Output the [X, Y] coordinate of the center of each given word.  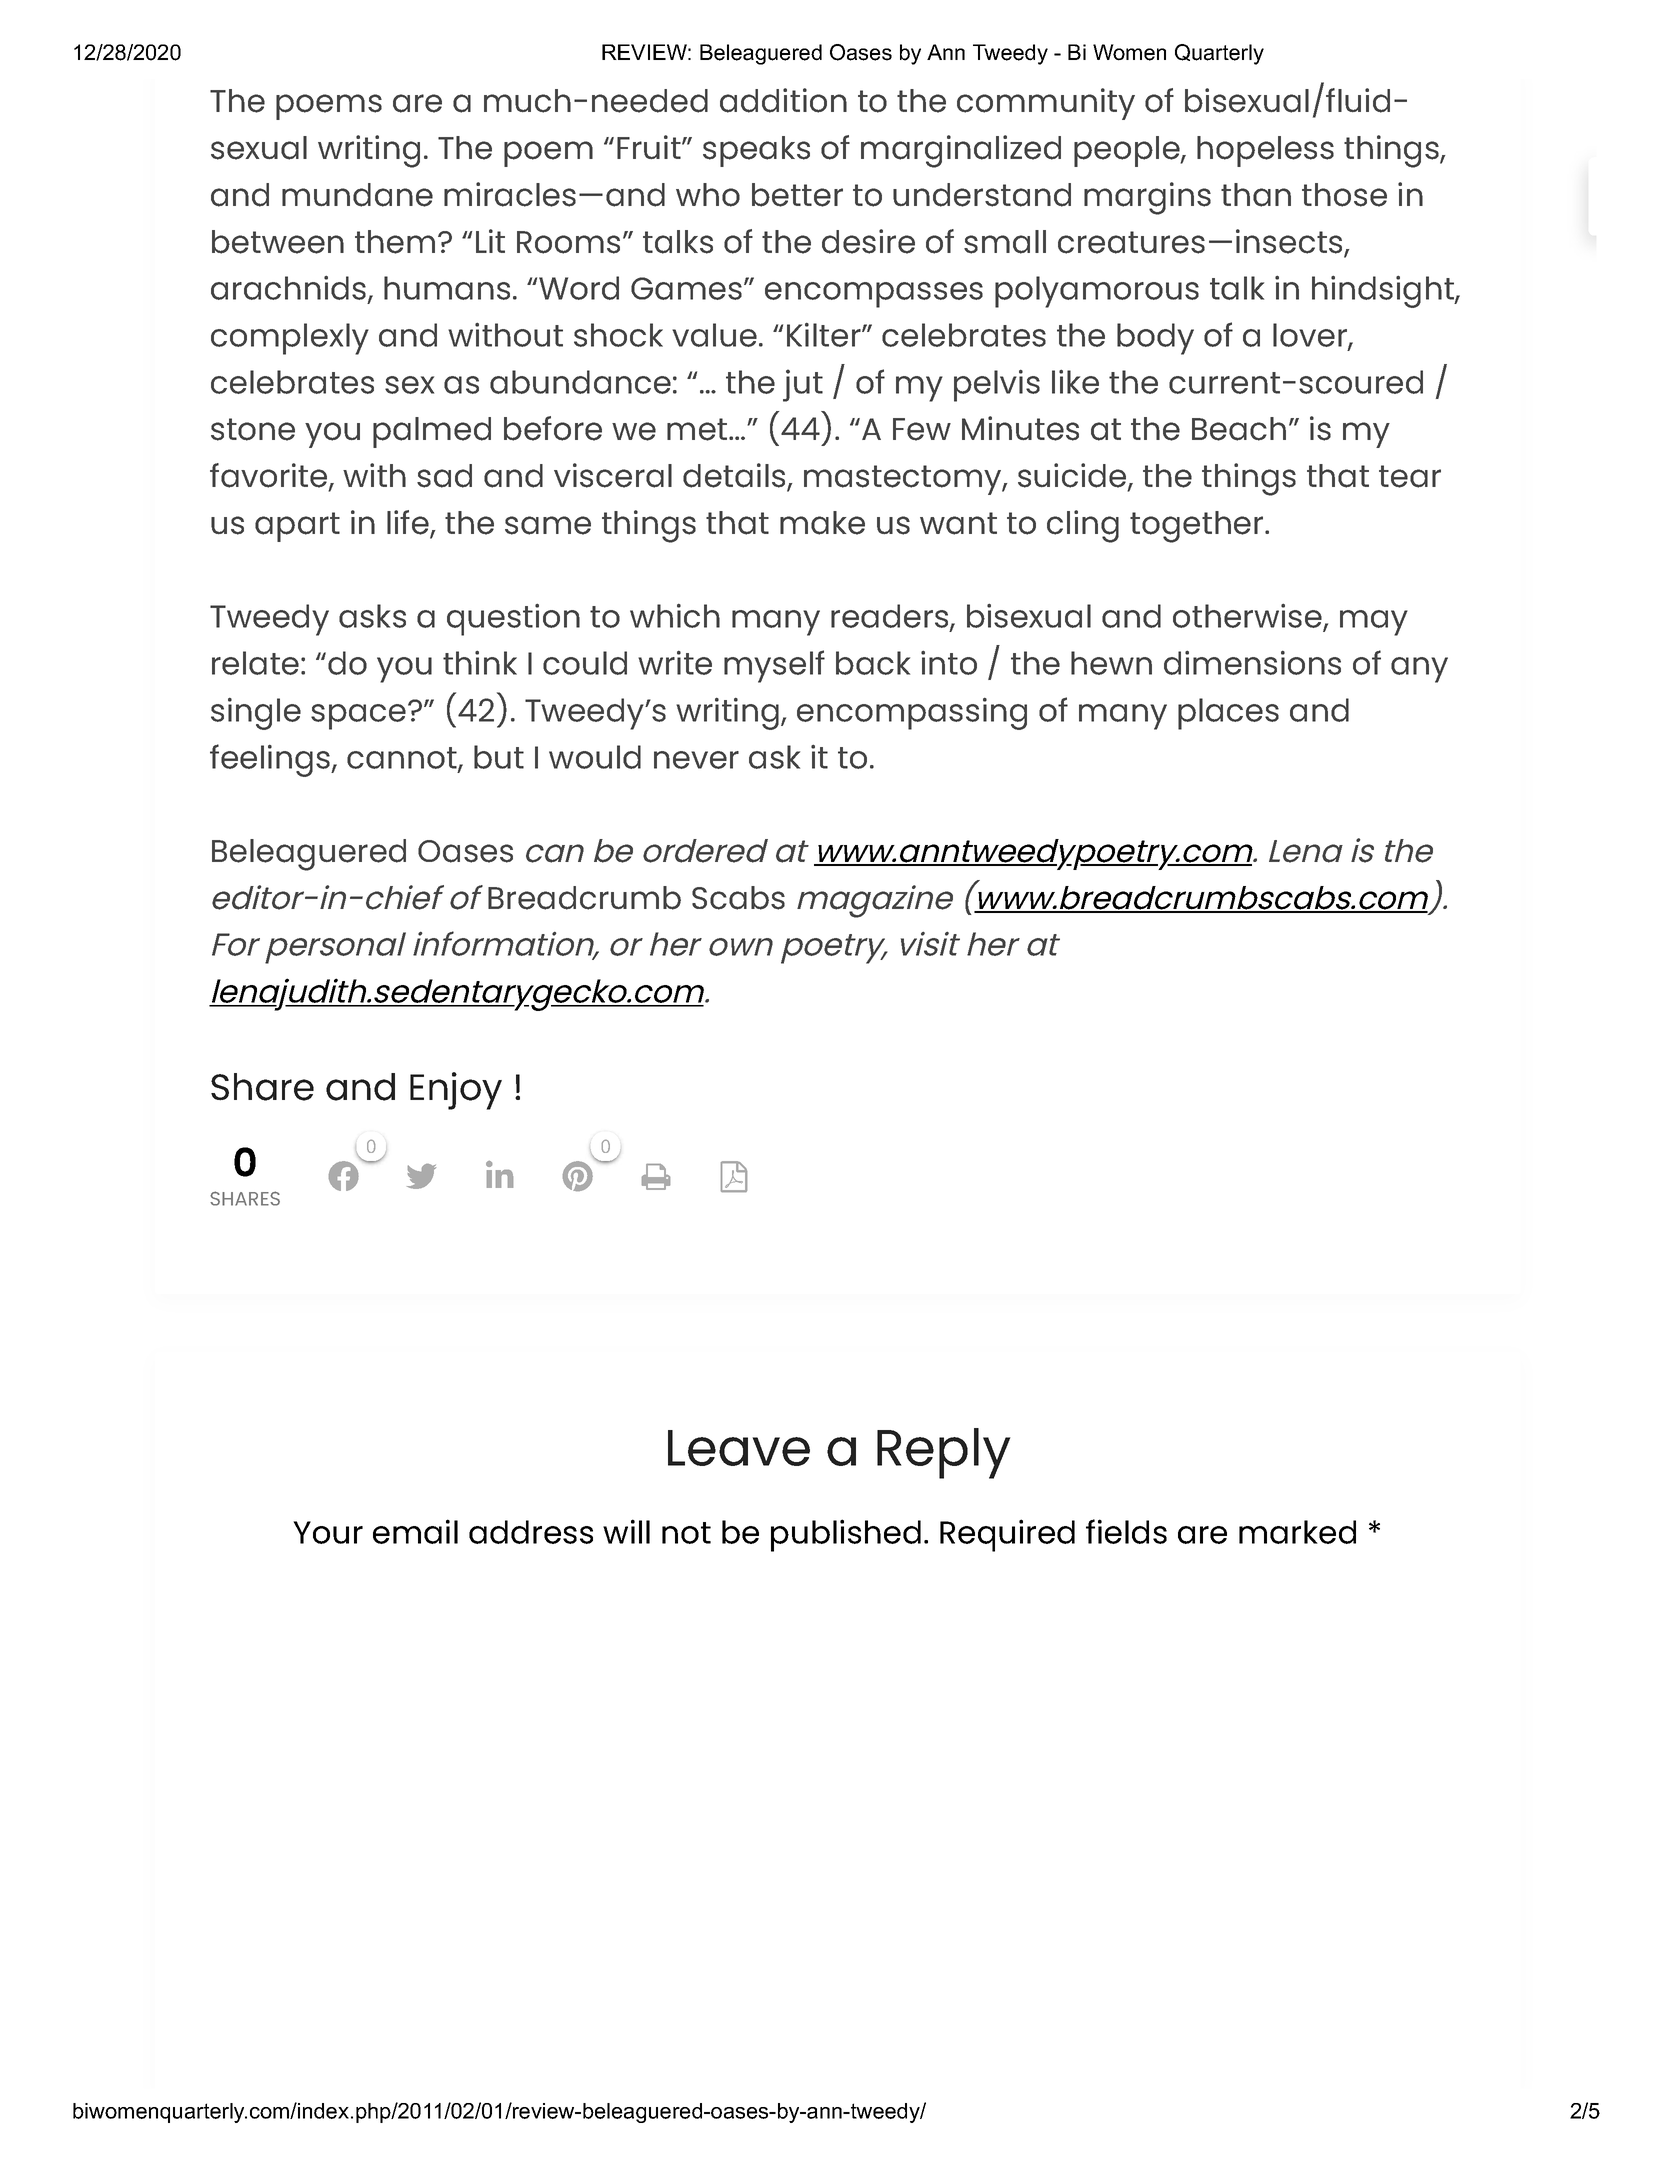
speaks [756, 151]
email [415, 1531]
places [1228, 714]
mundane [357, 195]
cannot [403, 759]
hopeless [1265, 151]
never [696, 760]
